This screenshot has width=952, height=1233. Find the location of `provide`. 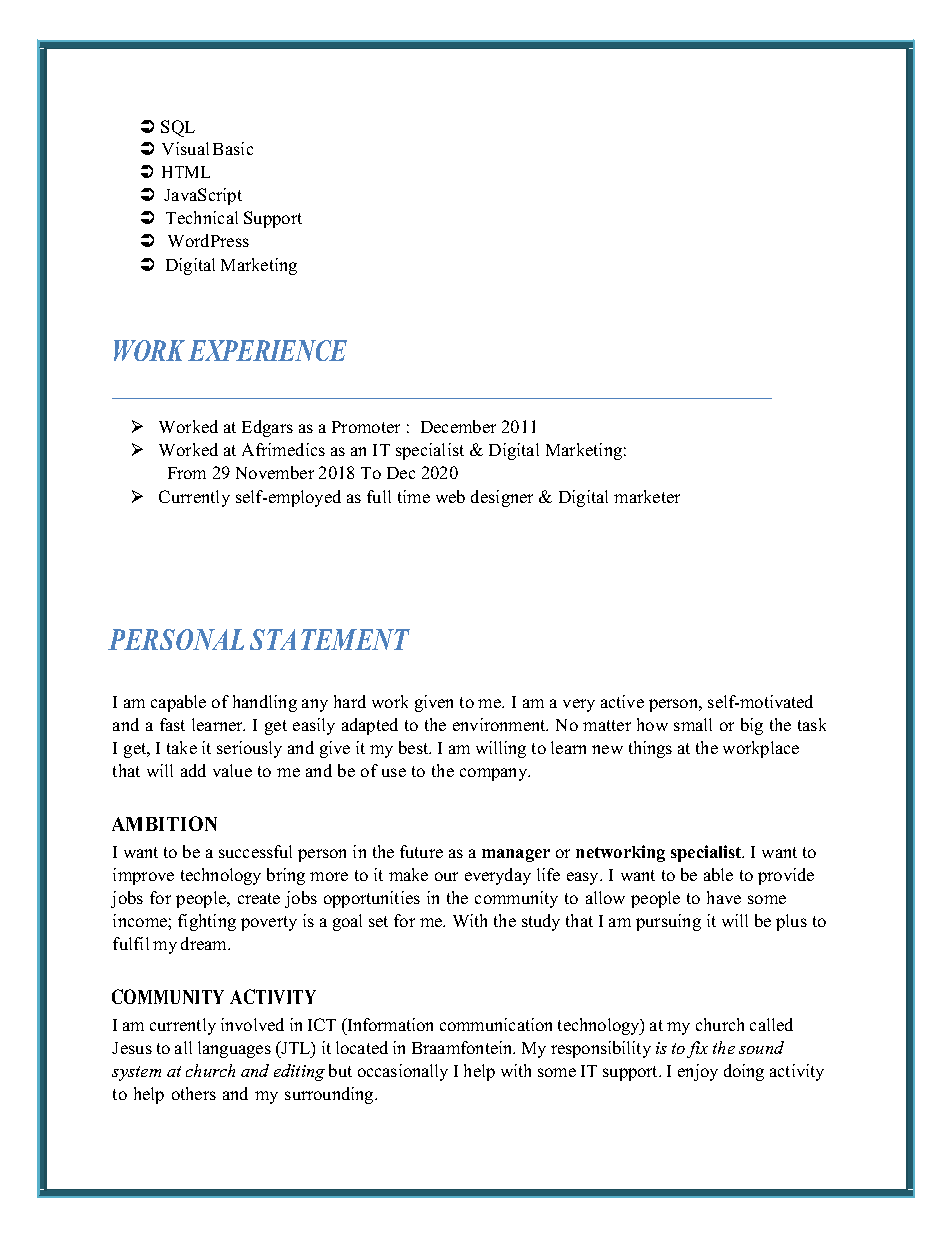

provide is located at coordinates (786, 876).
